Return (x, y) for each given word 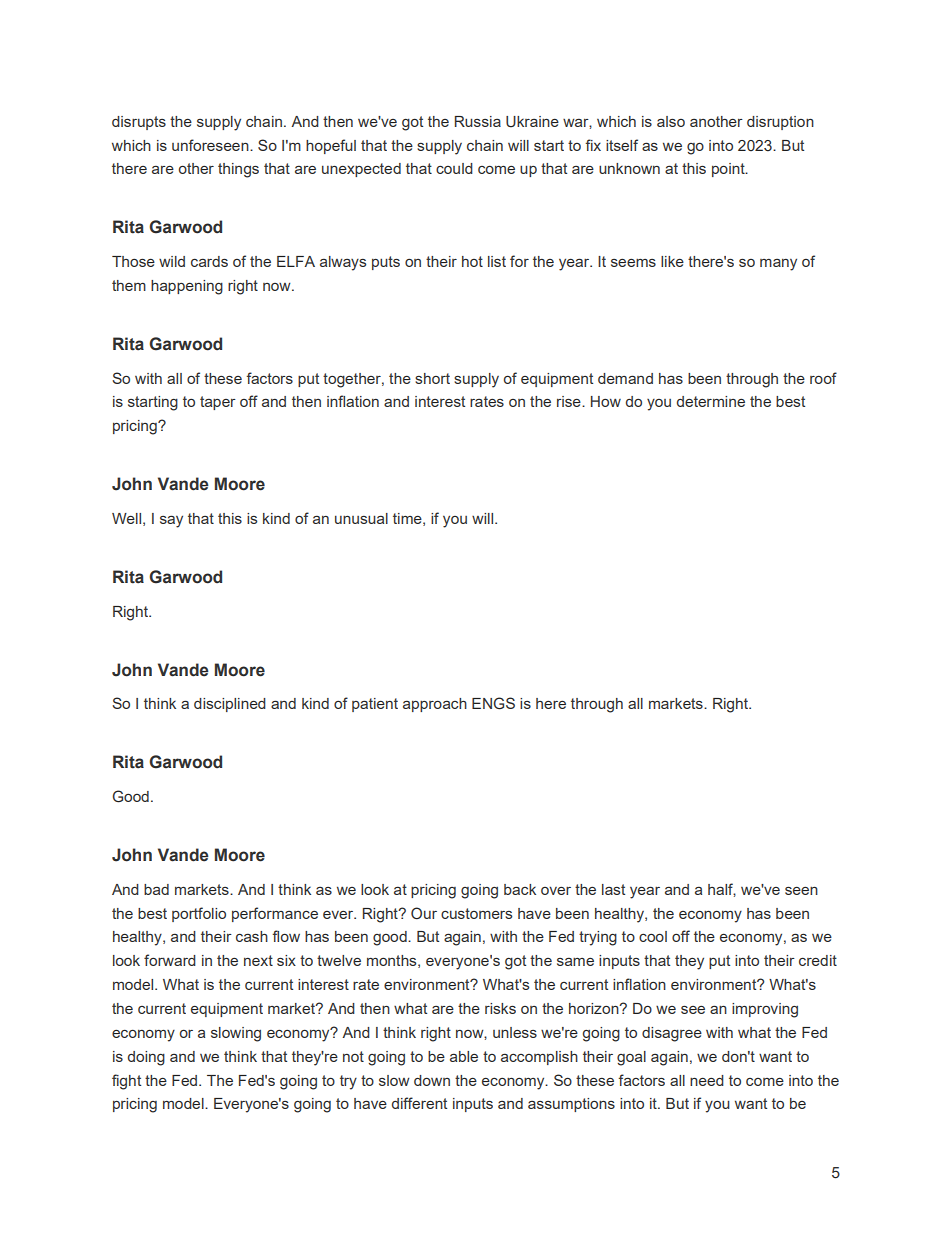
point (729, 170)
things (238, 170)
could (454, 168)
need (707, 1080)
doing (146, 1058)
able (464, 1056)
